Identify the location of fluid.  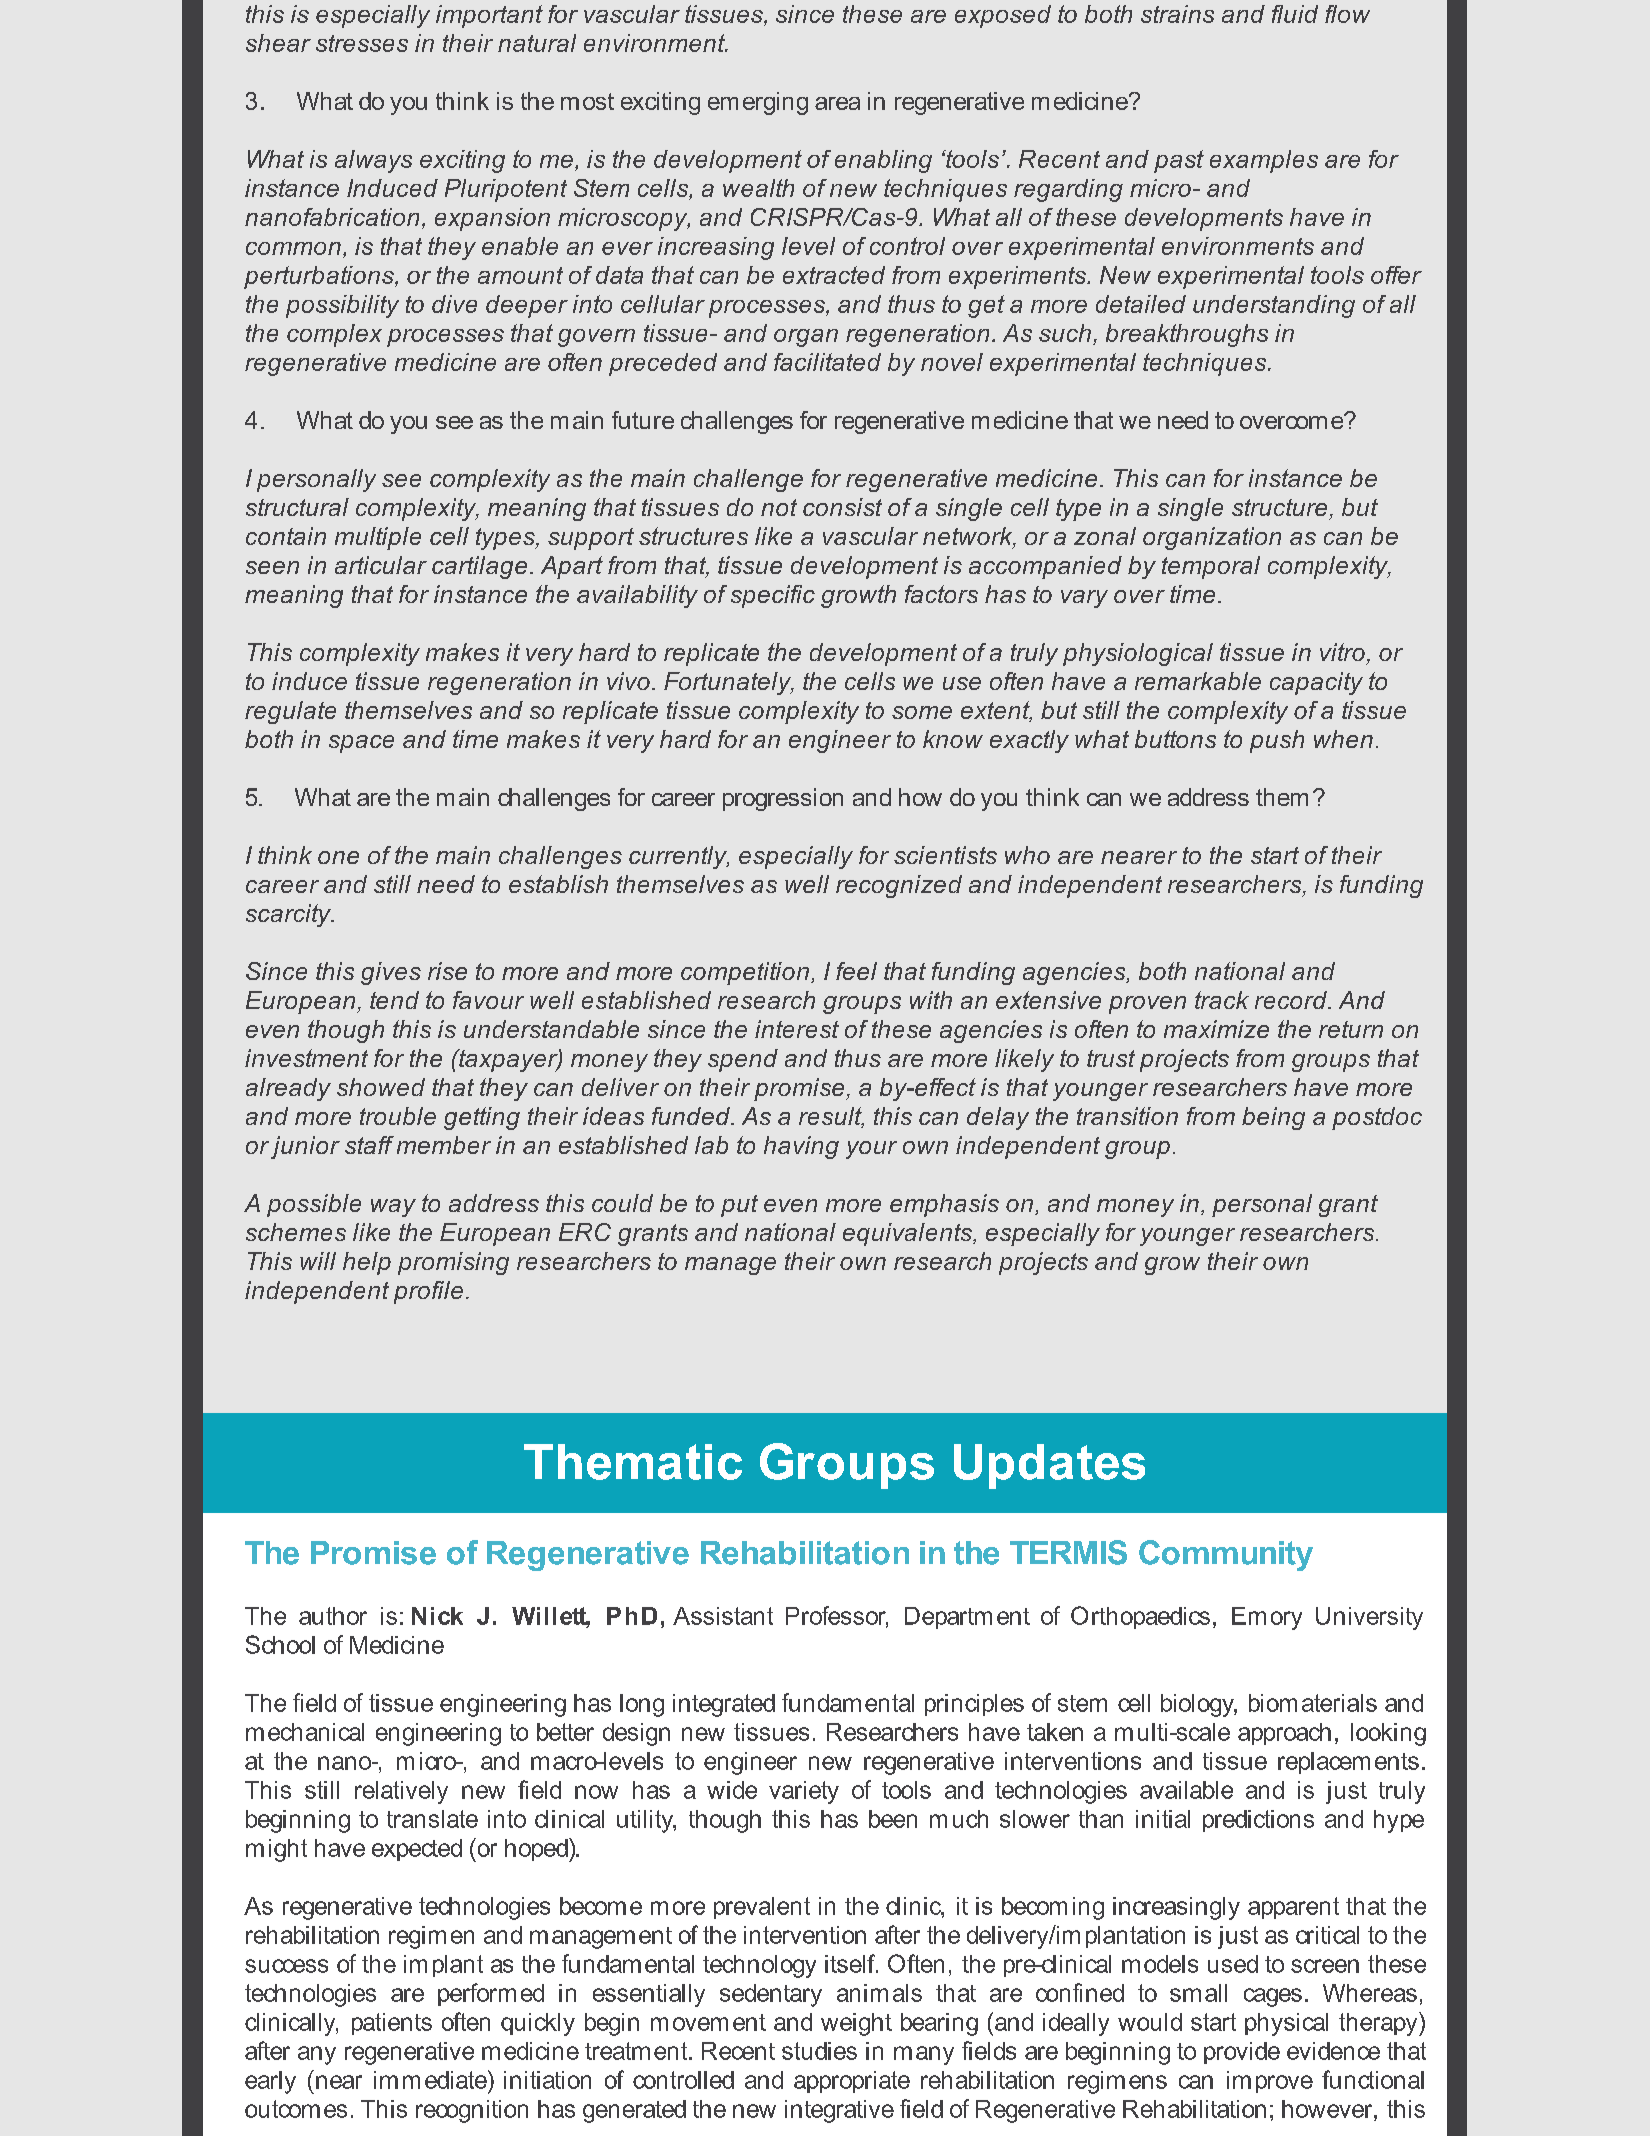
(1295, 14).
